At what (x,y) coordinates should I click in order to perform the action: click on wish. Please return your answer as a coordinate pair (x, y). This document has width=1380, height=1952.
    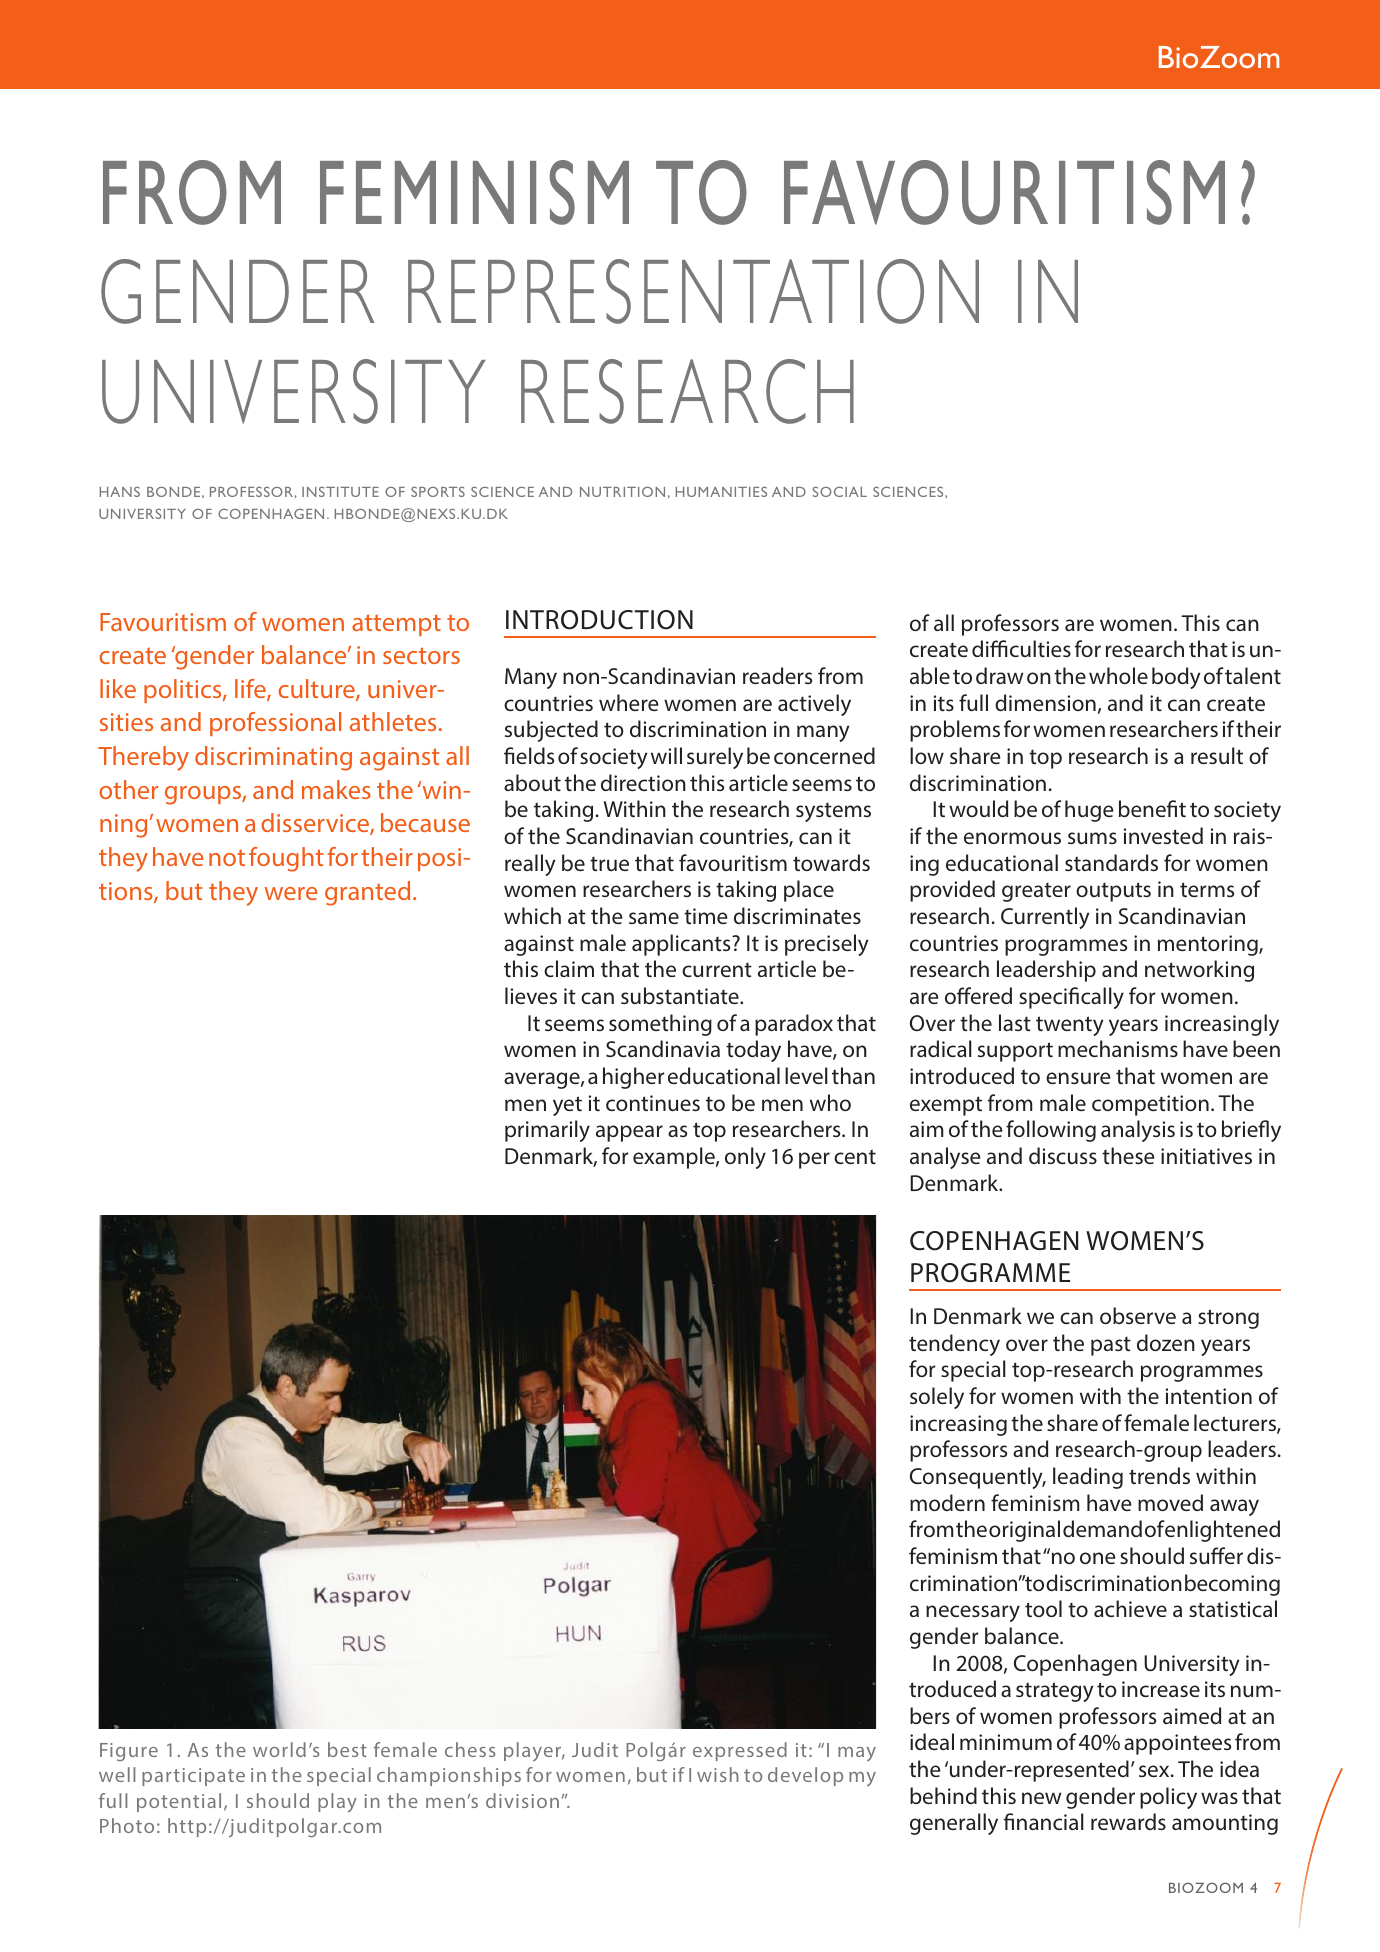
    Looking at the image, I should click on (718, 1774).
